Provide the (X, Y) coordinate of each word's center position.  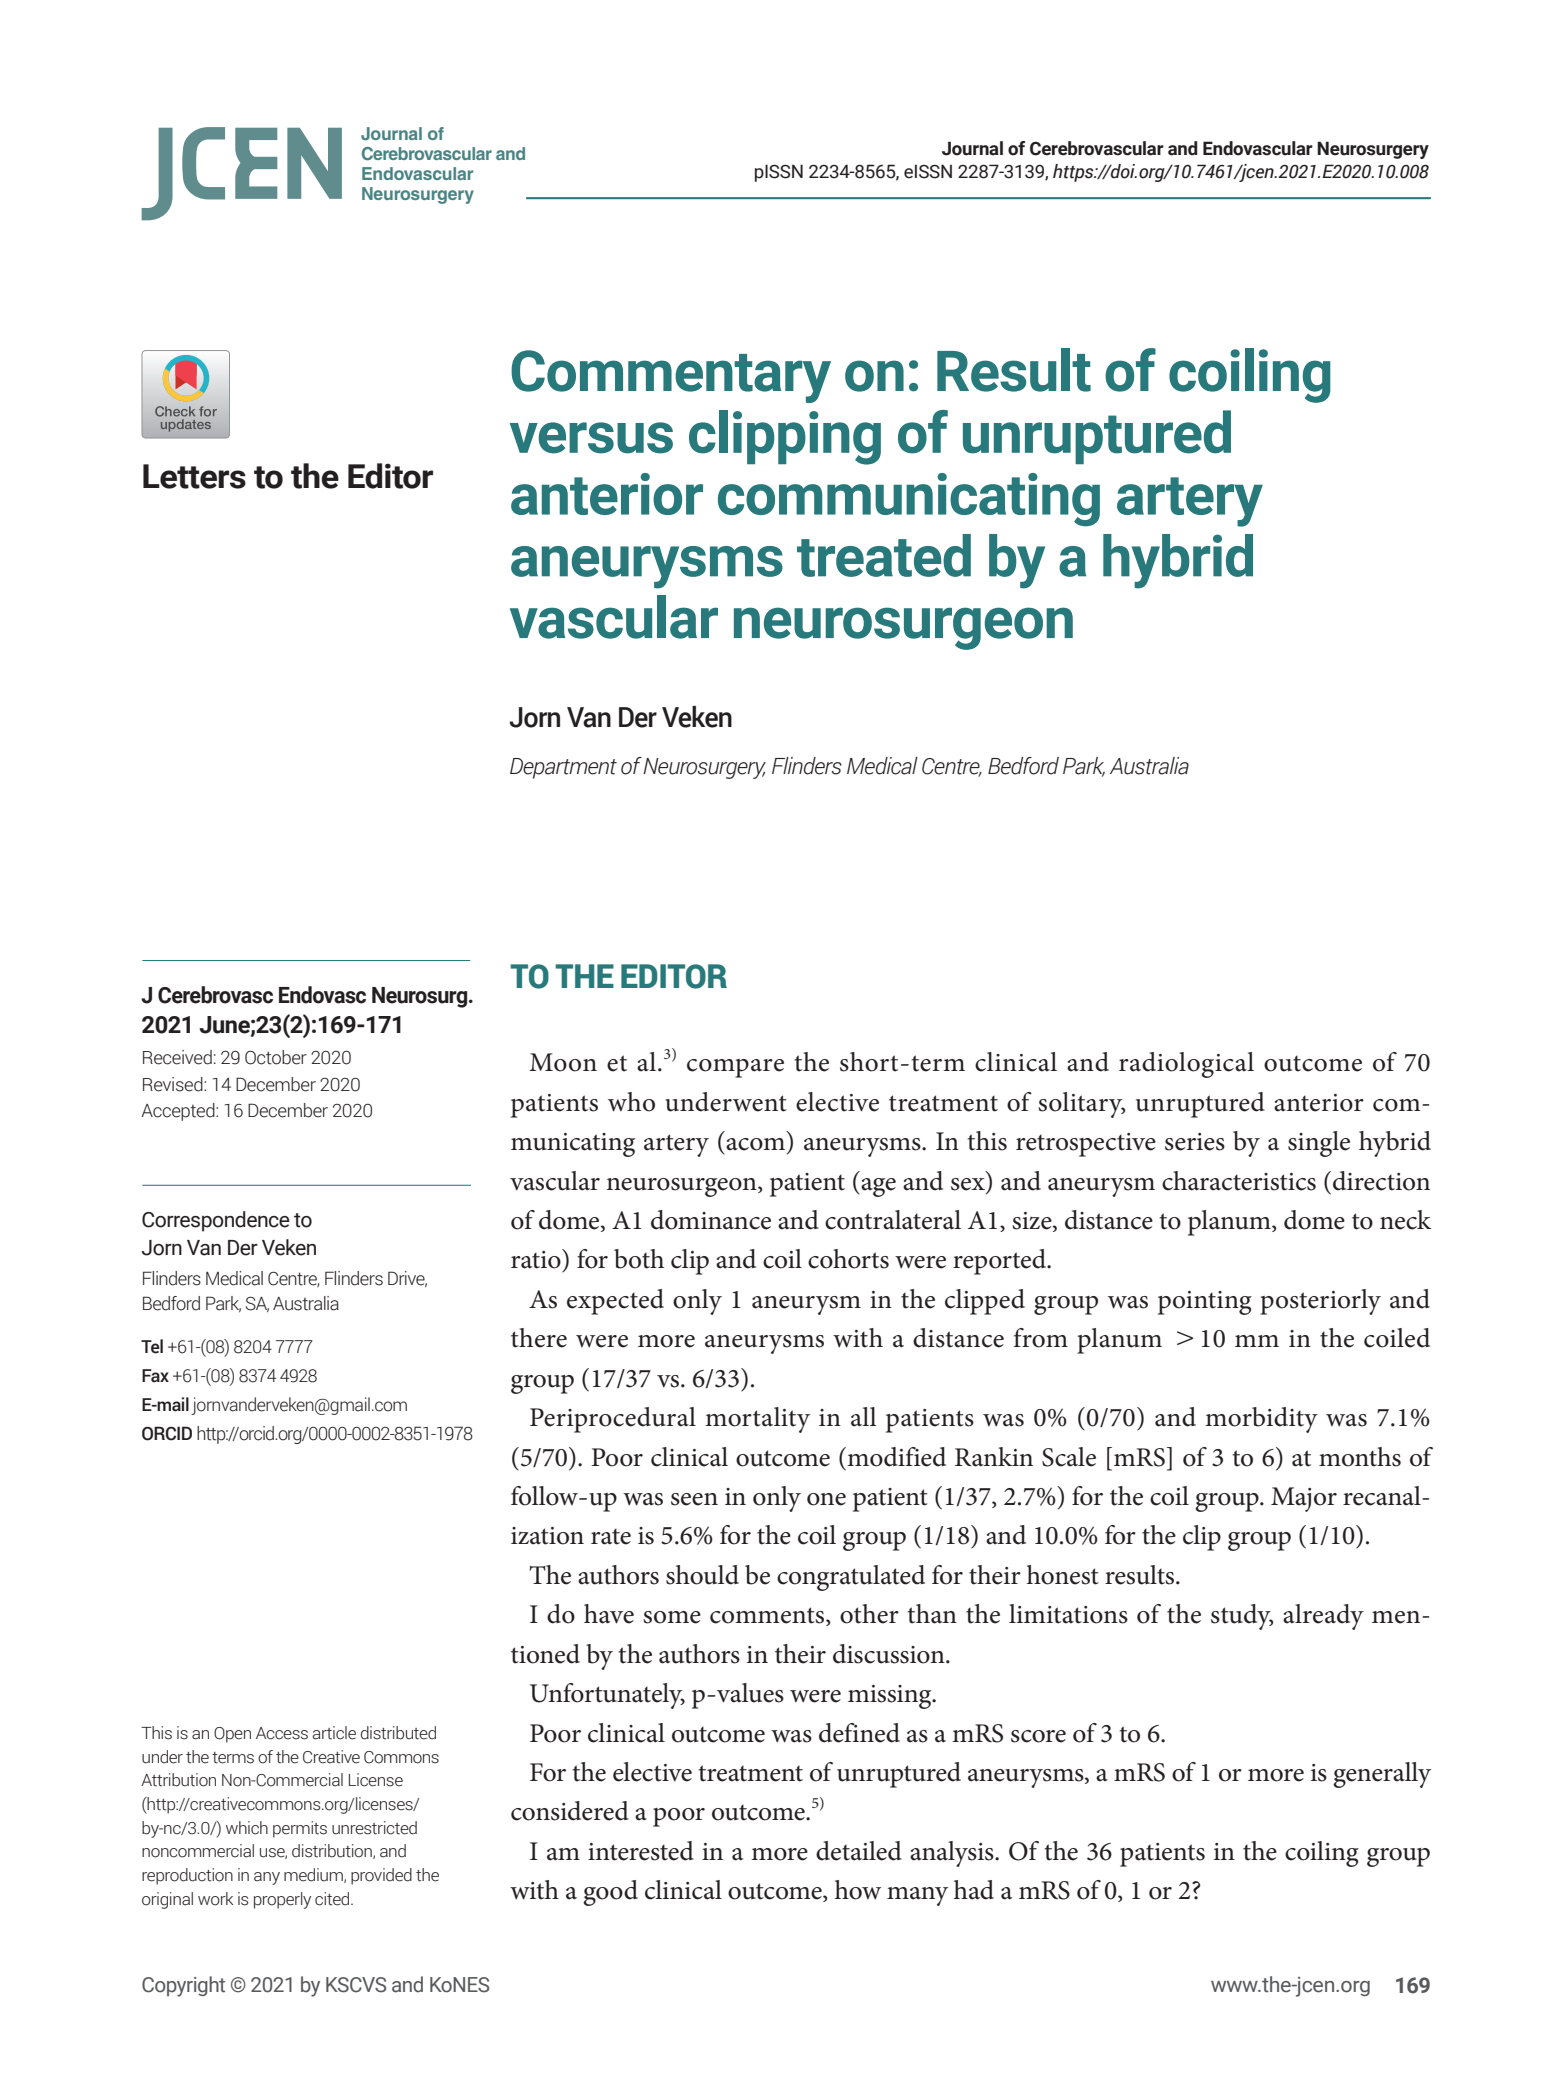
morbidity (1261, 1420)
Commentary (671, 376)
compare (735, 1068)
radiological (1186, 1065)
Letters (194, 476)
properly (282, 1900)
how (858, 1890)
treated (884, 555)
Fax (155, 1376)
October (276, 1057)
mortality (757, 1420)
